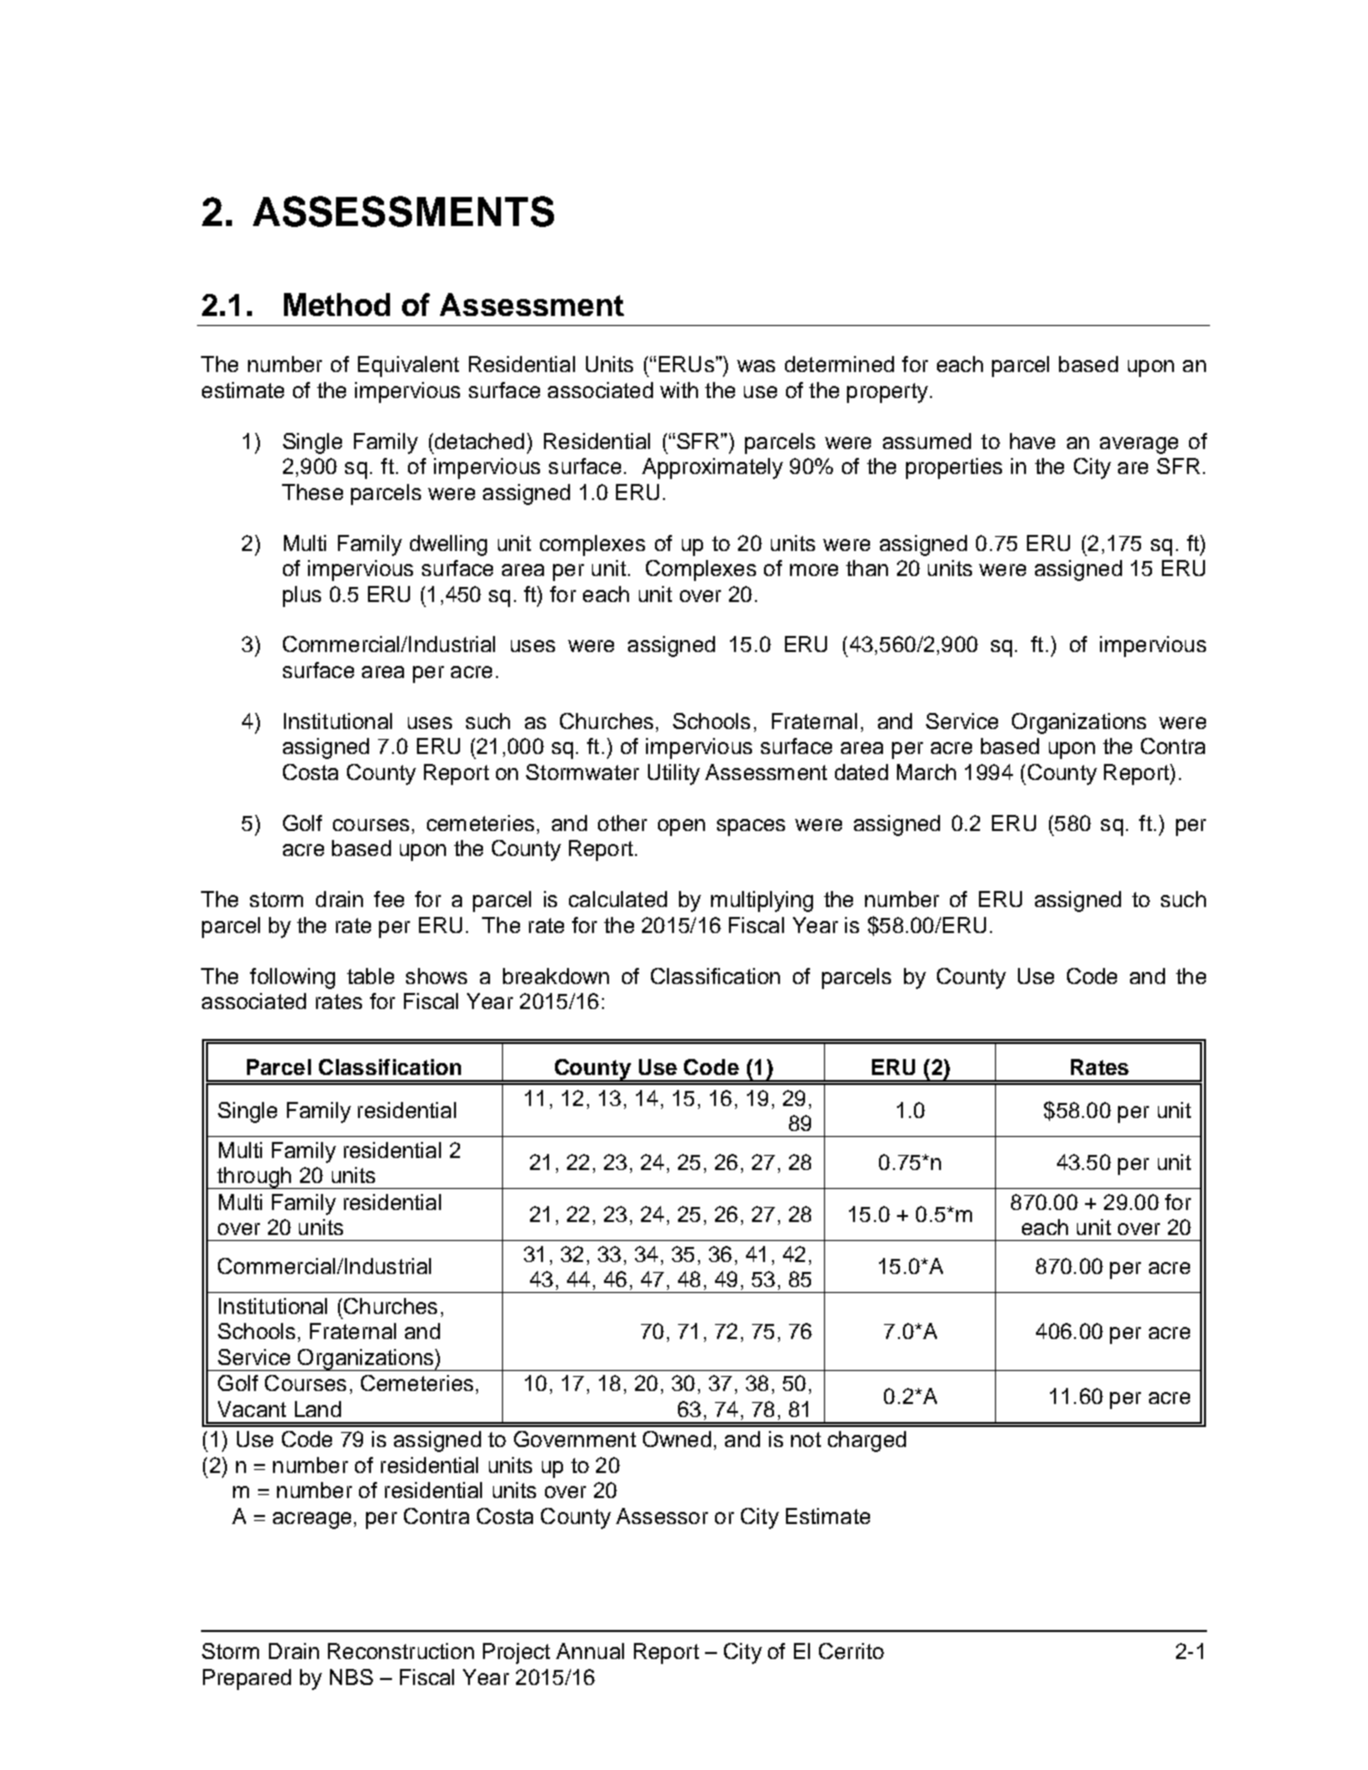 This screenshot has height=1770, width=1368. I want to click on Reconstruction, so click(401, 1651).
